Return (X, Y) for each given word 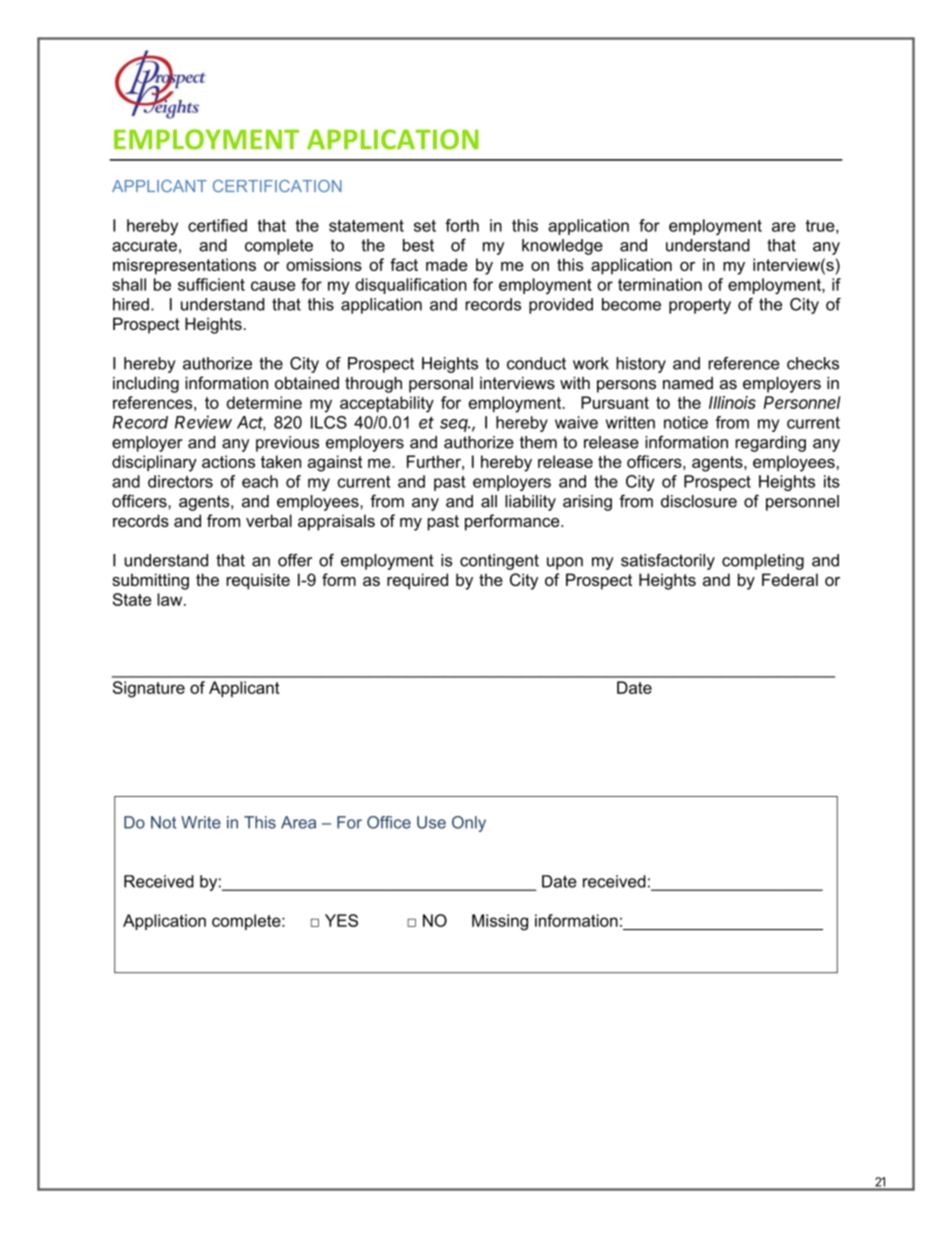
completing (763, 562)
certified (217, 225)
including (146, 385)
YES (341, 920)
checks (813, 363)
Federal (790, 579)
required (417, 581)
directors (180, 481)
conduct (536, 363)
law (171, 599)
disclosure (699, 501)
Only (469, 824)
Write (201, 822)
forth (462, 225)
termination (660, 284)
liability (530, 503)
